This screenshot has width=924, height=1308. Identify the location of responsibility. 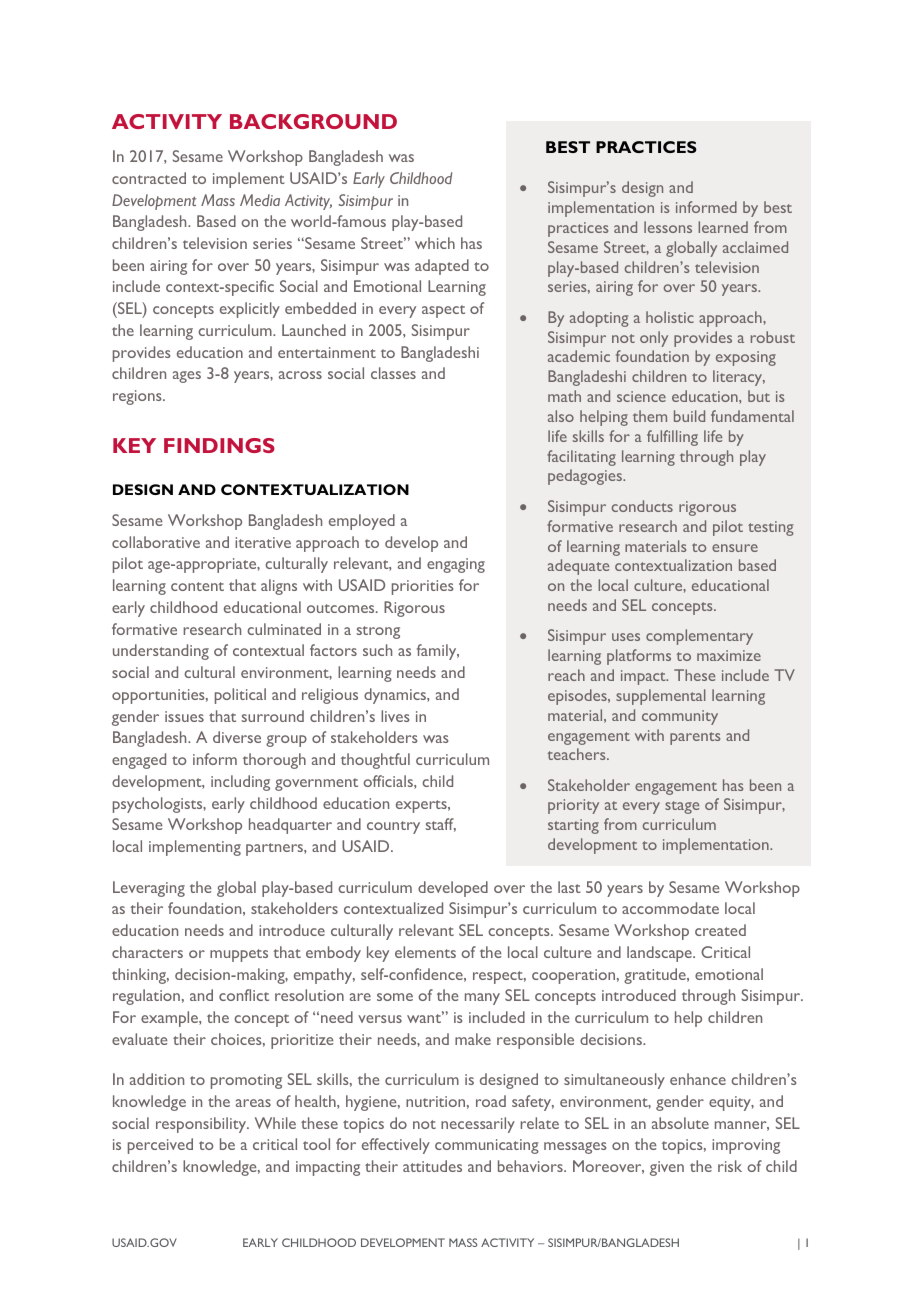
(202, 1125).
